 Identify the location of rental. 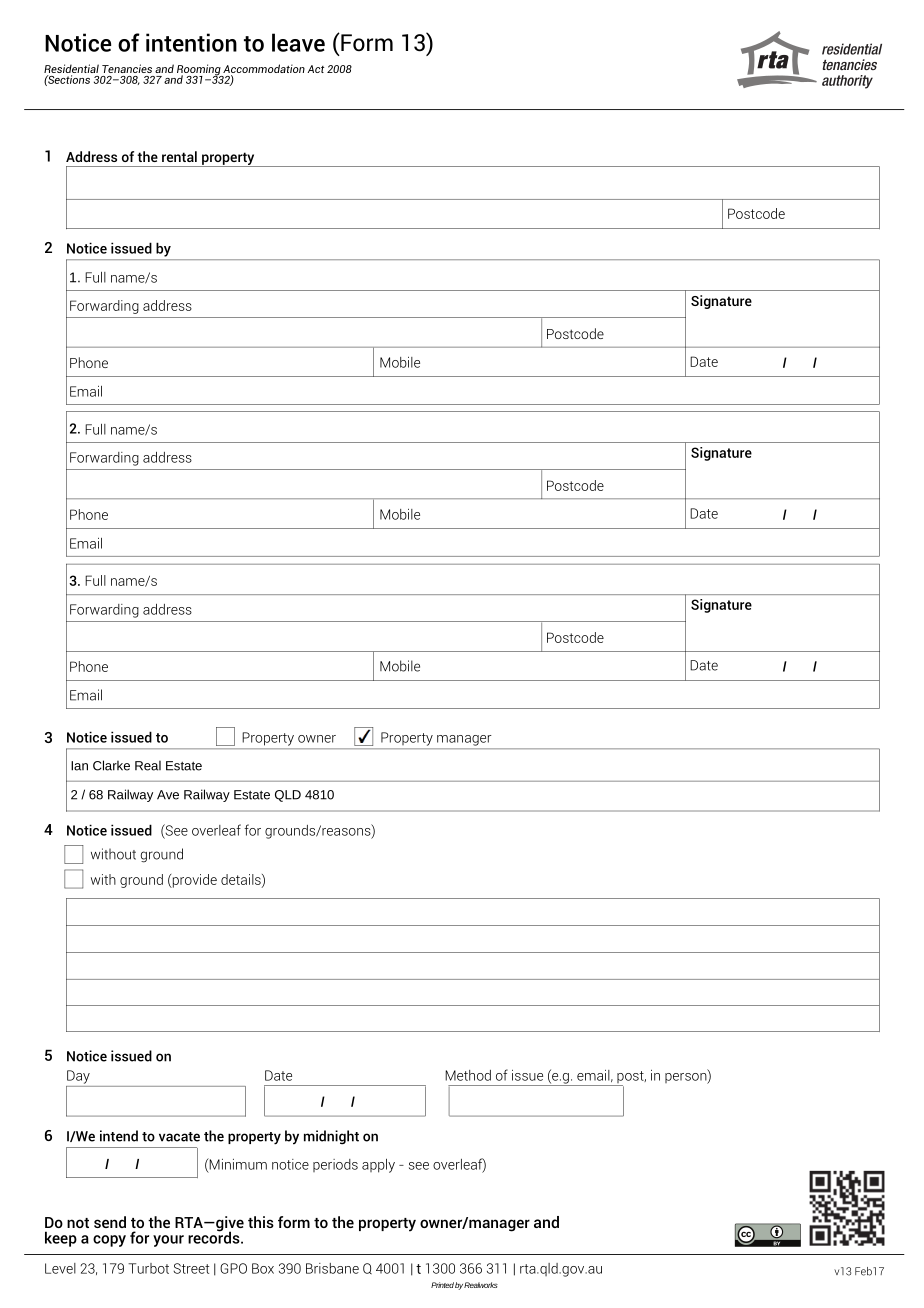
(179, 156).
